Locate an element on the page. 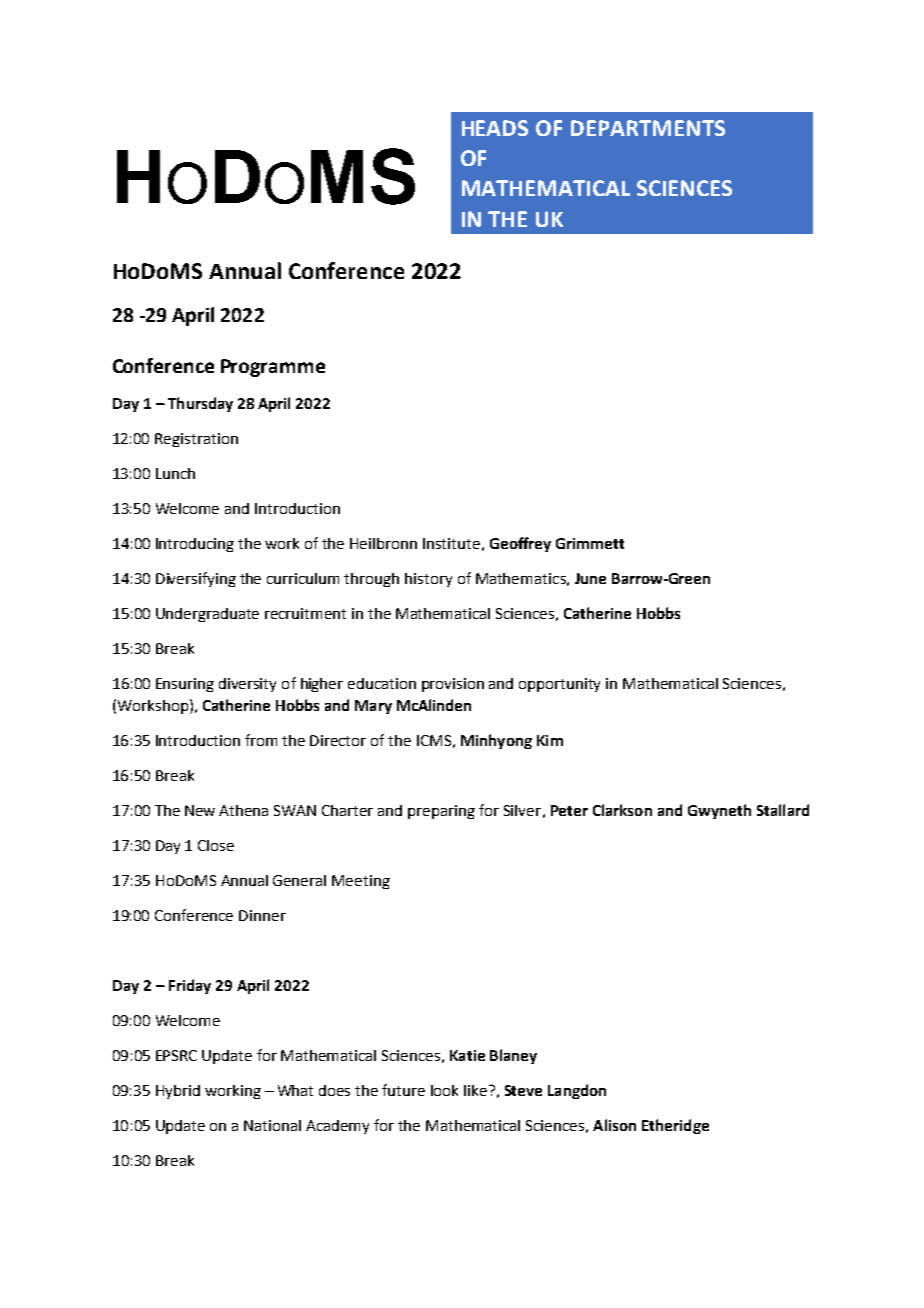  DEPARTMENTS is located at coordinates (648, 128).
